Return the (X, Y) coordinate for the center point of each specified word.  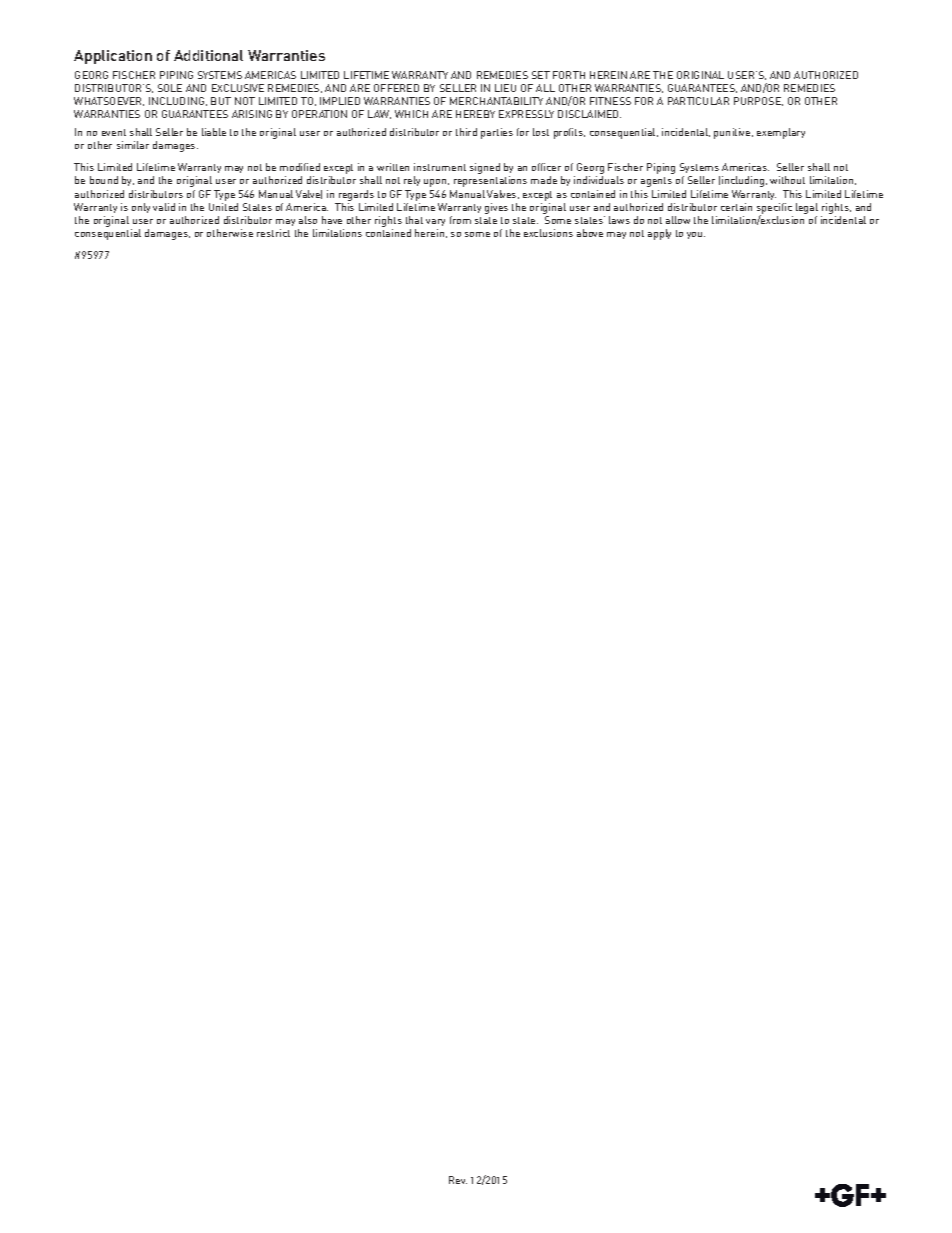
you (696, 235)
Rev (458, 1180)
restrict (273, 233)
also (308, 220)
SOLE (170, 88)
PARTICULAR (698, 101)
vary (435, 222)
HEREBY (475, 114)
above (590, 233)
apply (659, 234)
